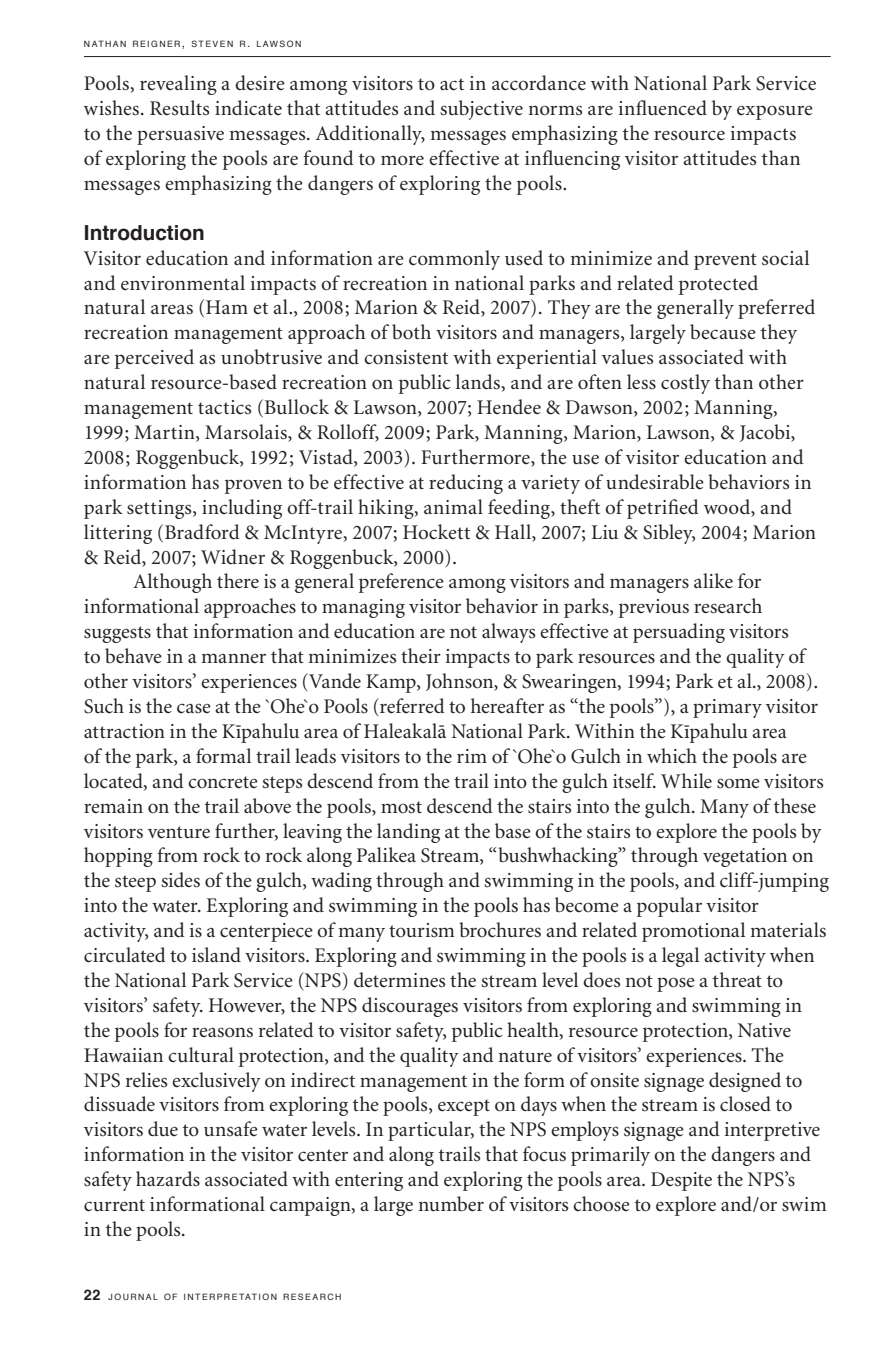  I want to click on persuading, so click(679, 633).
